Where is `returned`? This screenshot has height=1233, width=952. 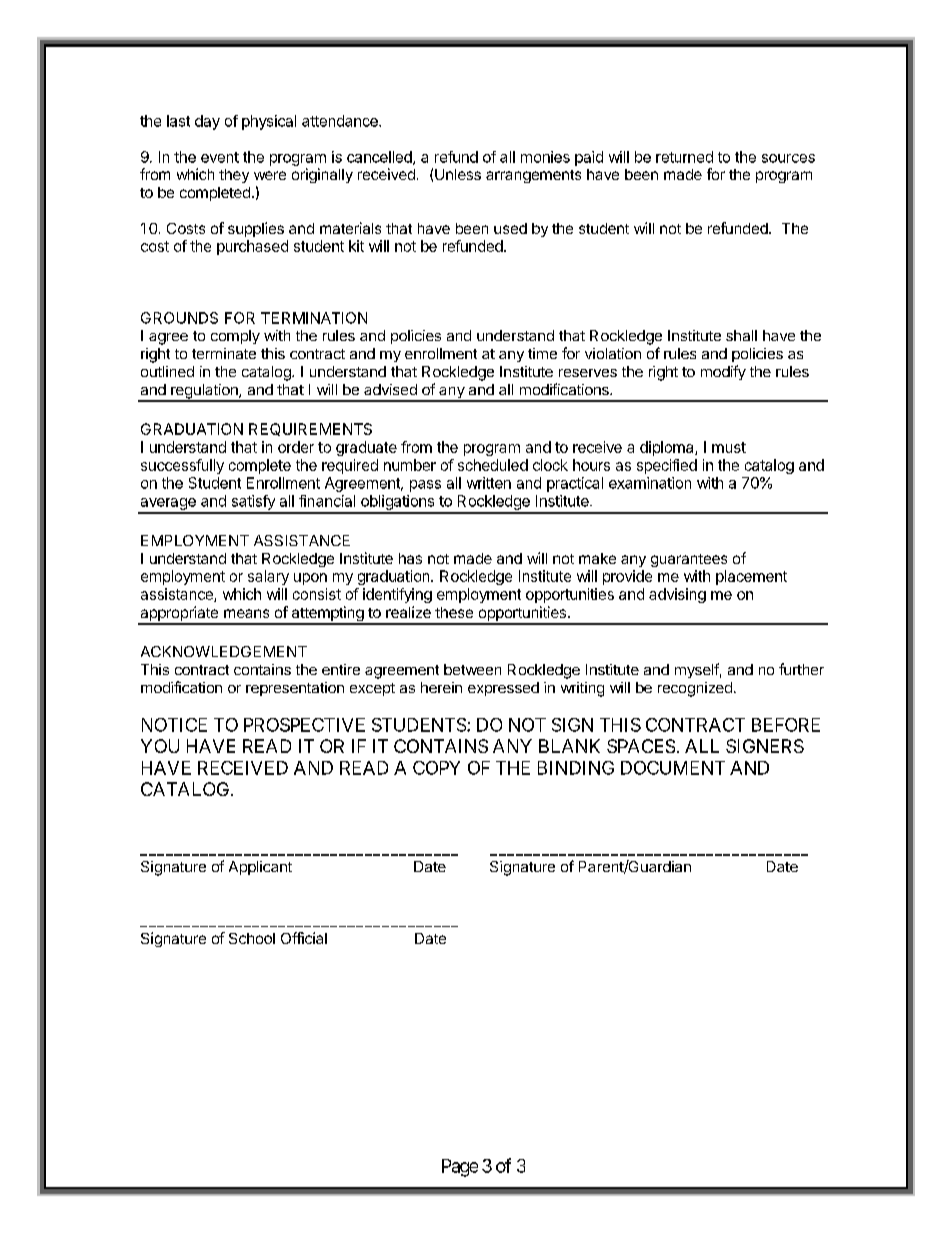 returned is located at coordinates (684, 157).
